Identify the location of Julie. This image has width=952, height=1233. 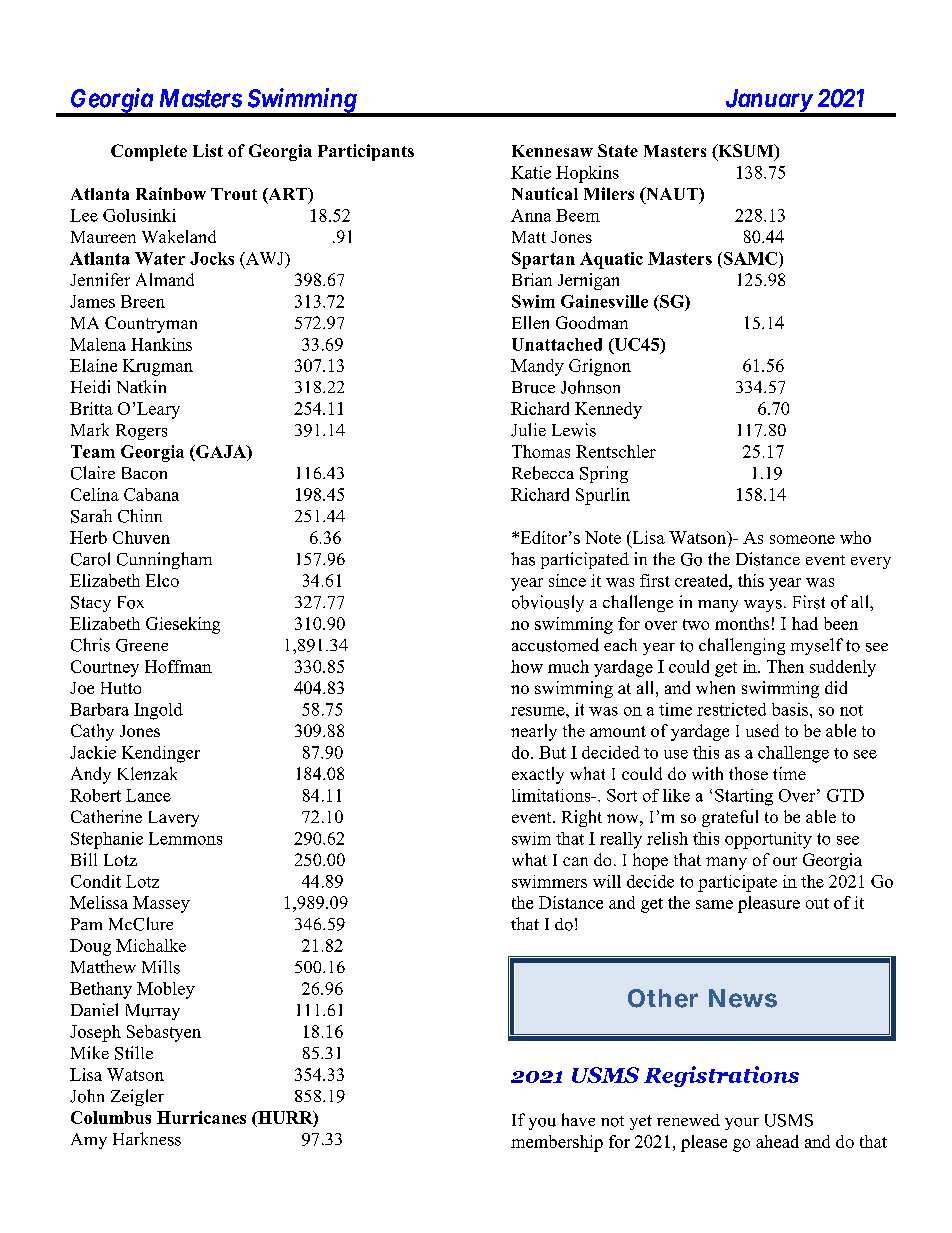
(528, 430).
